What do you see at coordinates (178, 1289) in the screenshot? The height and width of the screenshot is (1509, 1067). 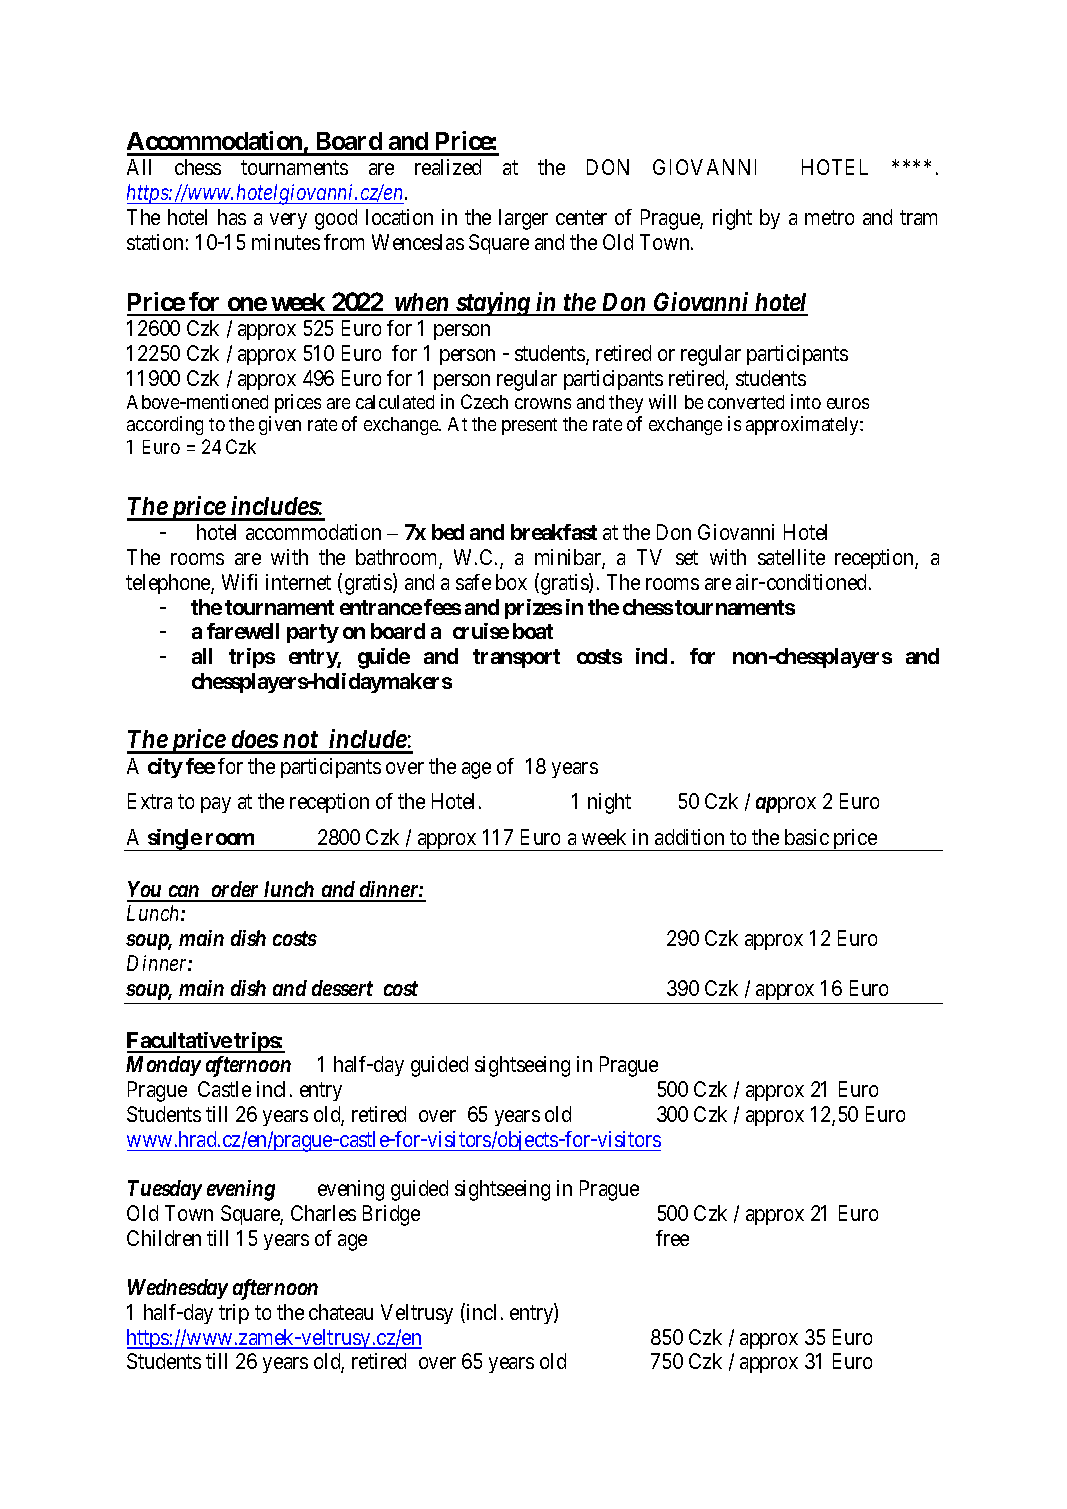 I see `Wednesday` at bounding box center [178, 1289].
